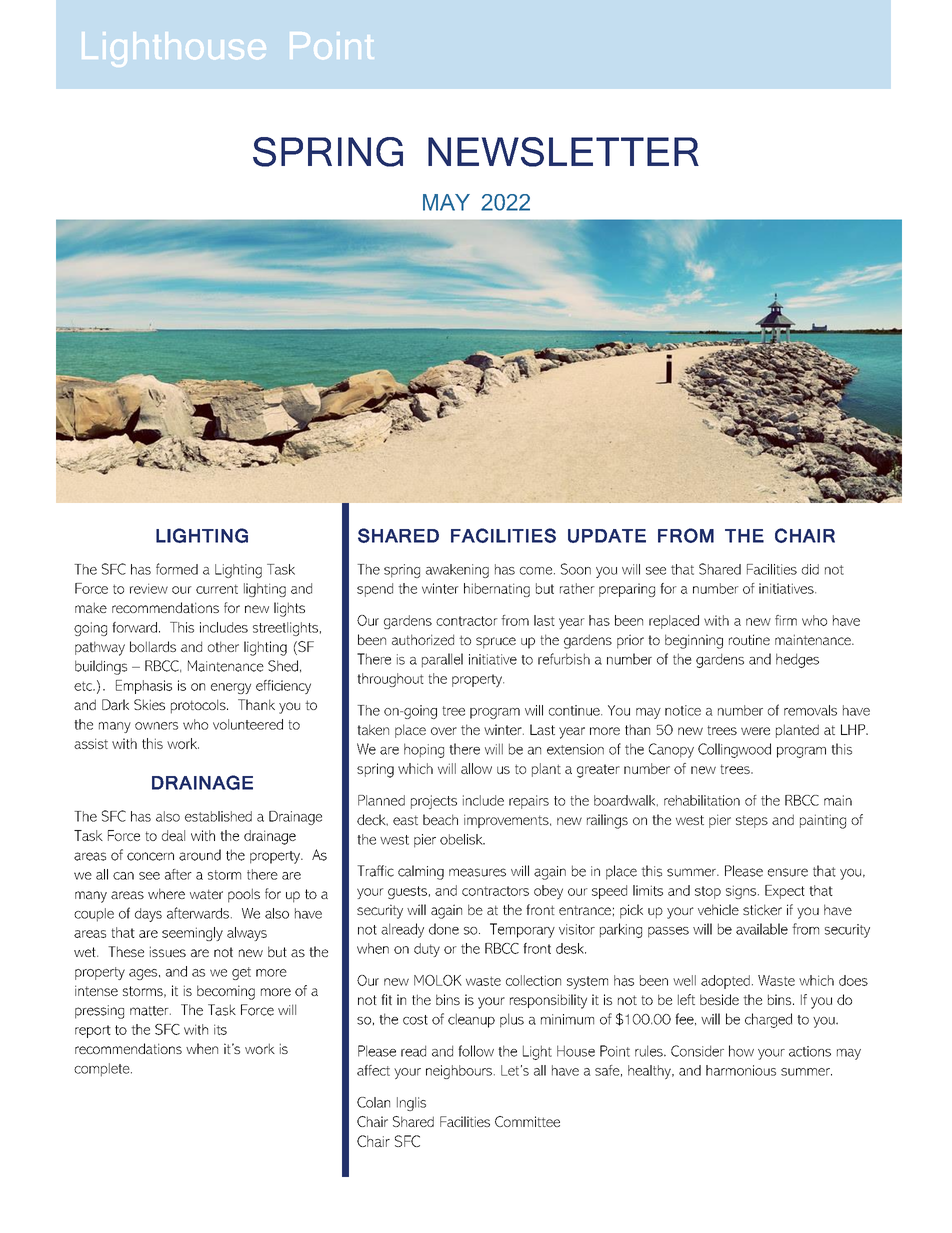 The height and width of the screenshot is (1233, 952). What do you see at coordinates (563, 152) in the screenshot?
I see `NEWSLETTER` at bounding box center [563, 152].
